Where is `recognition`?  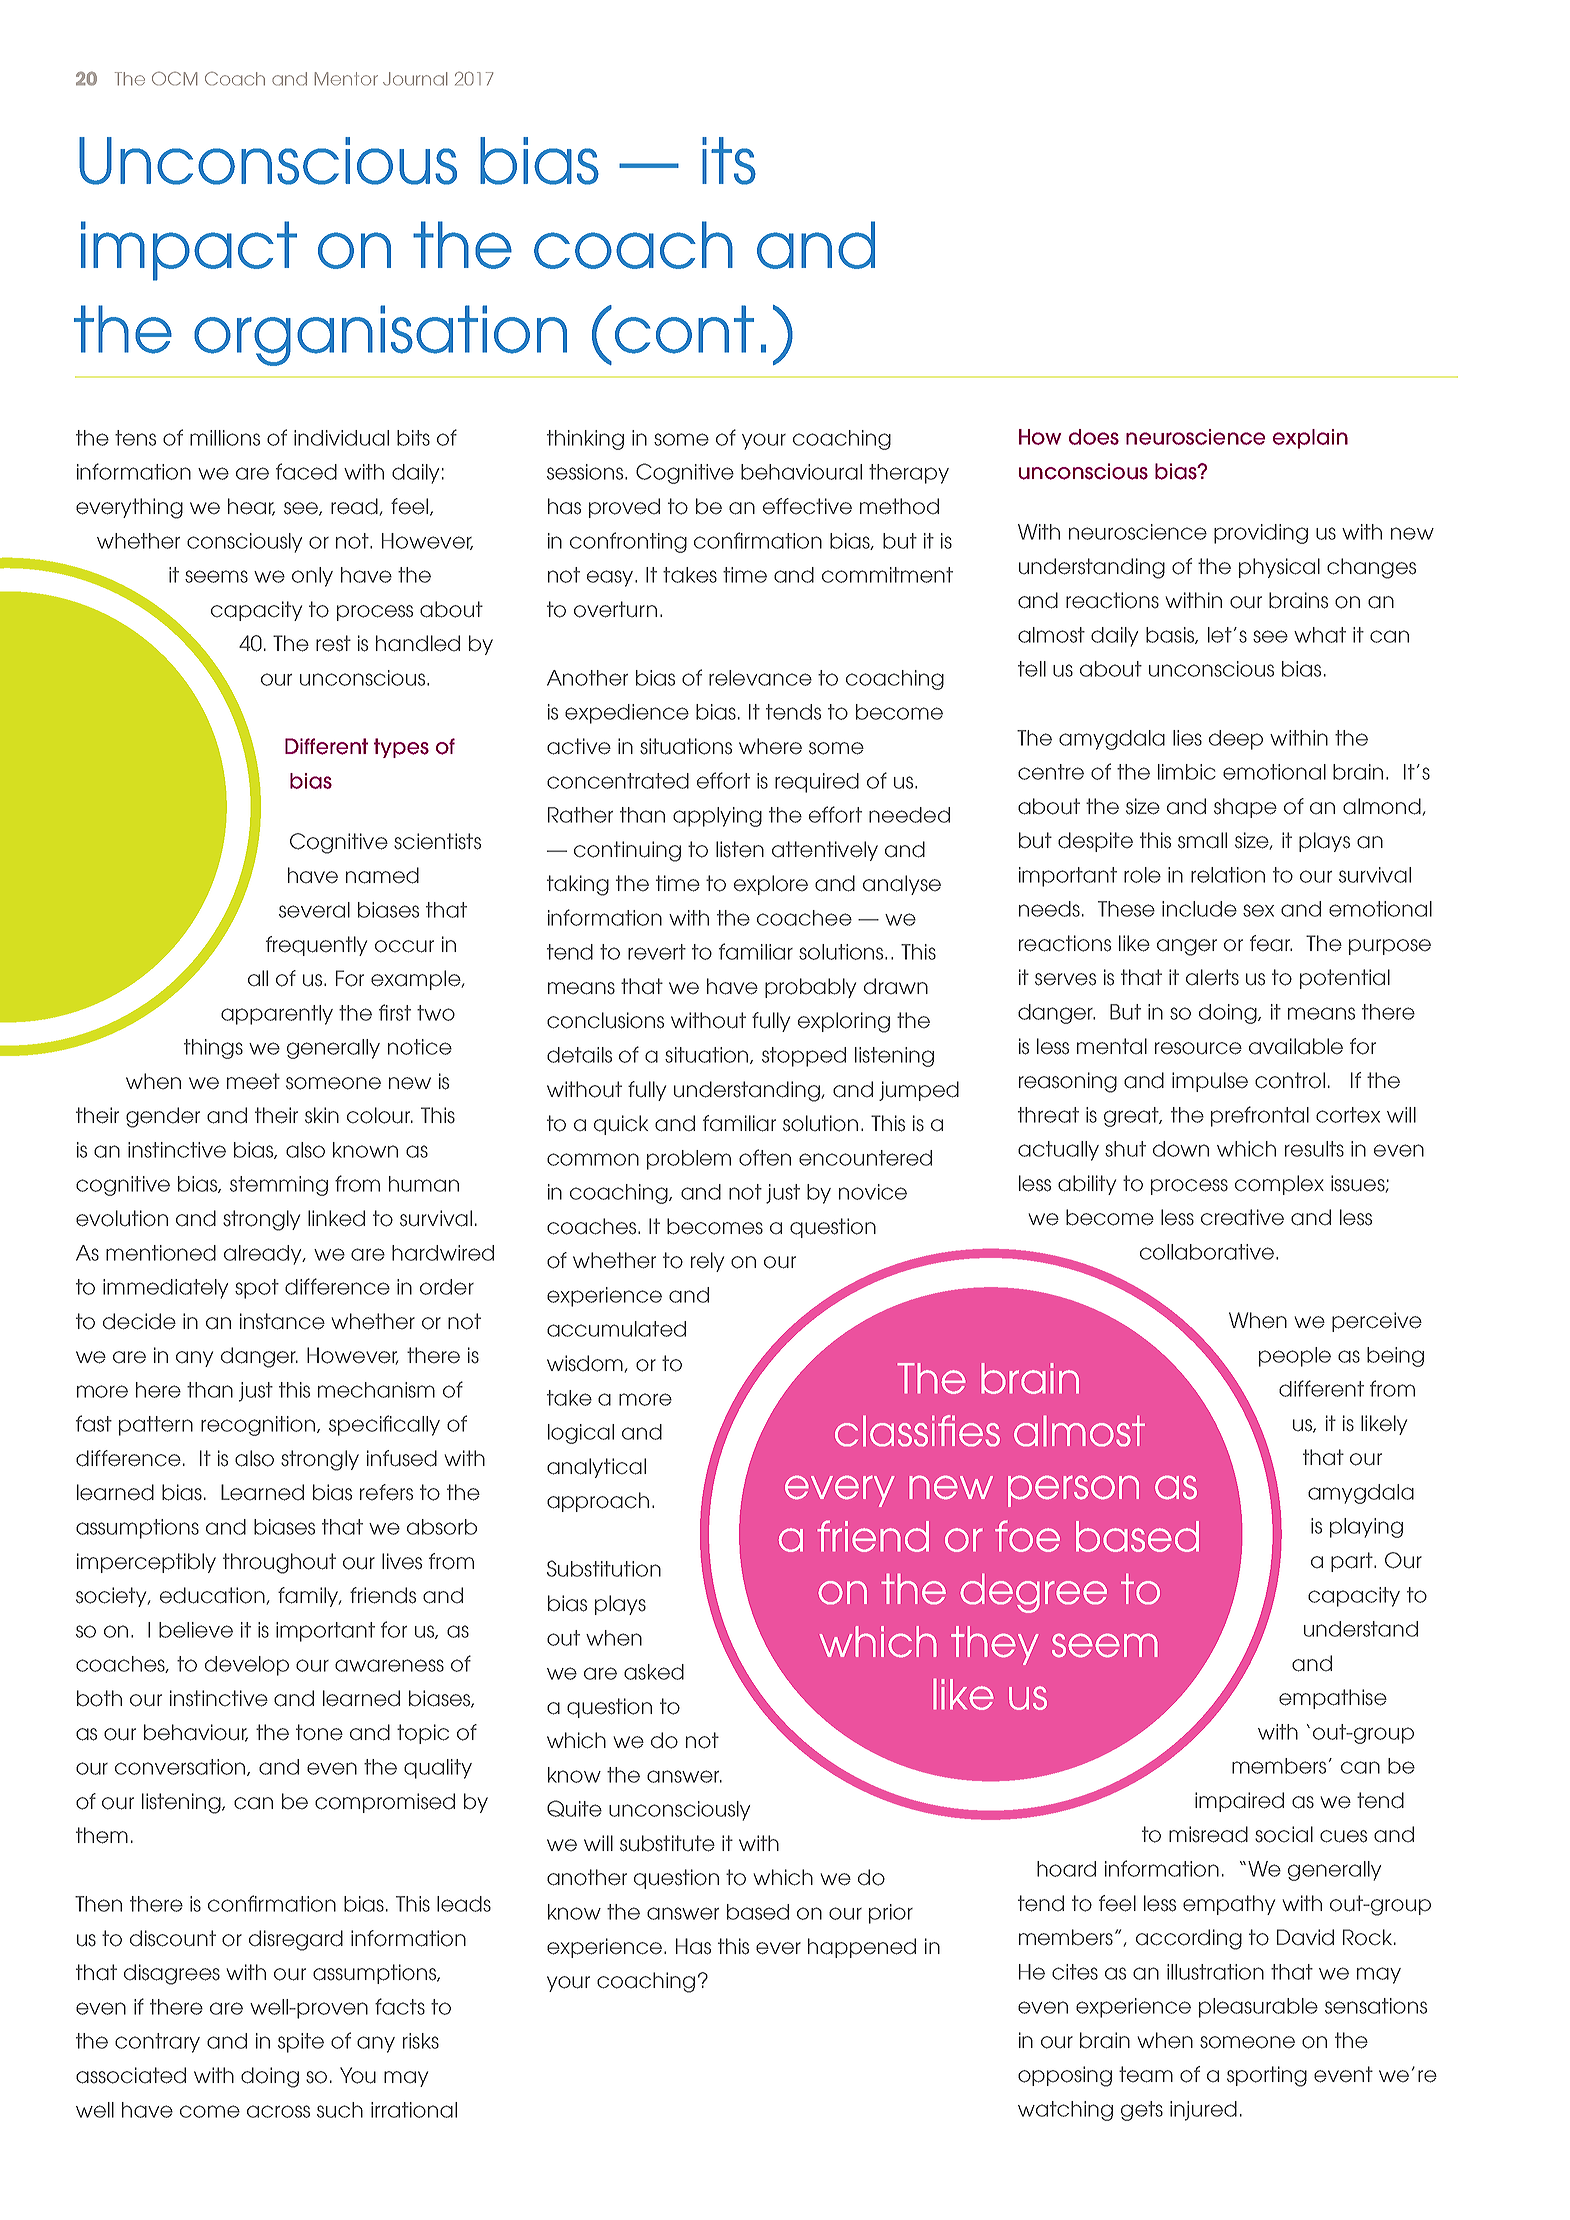
recognition is located at coordinates (259, 1426).
